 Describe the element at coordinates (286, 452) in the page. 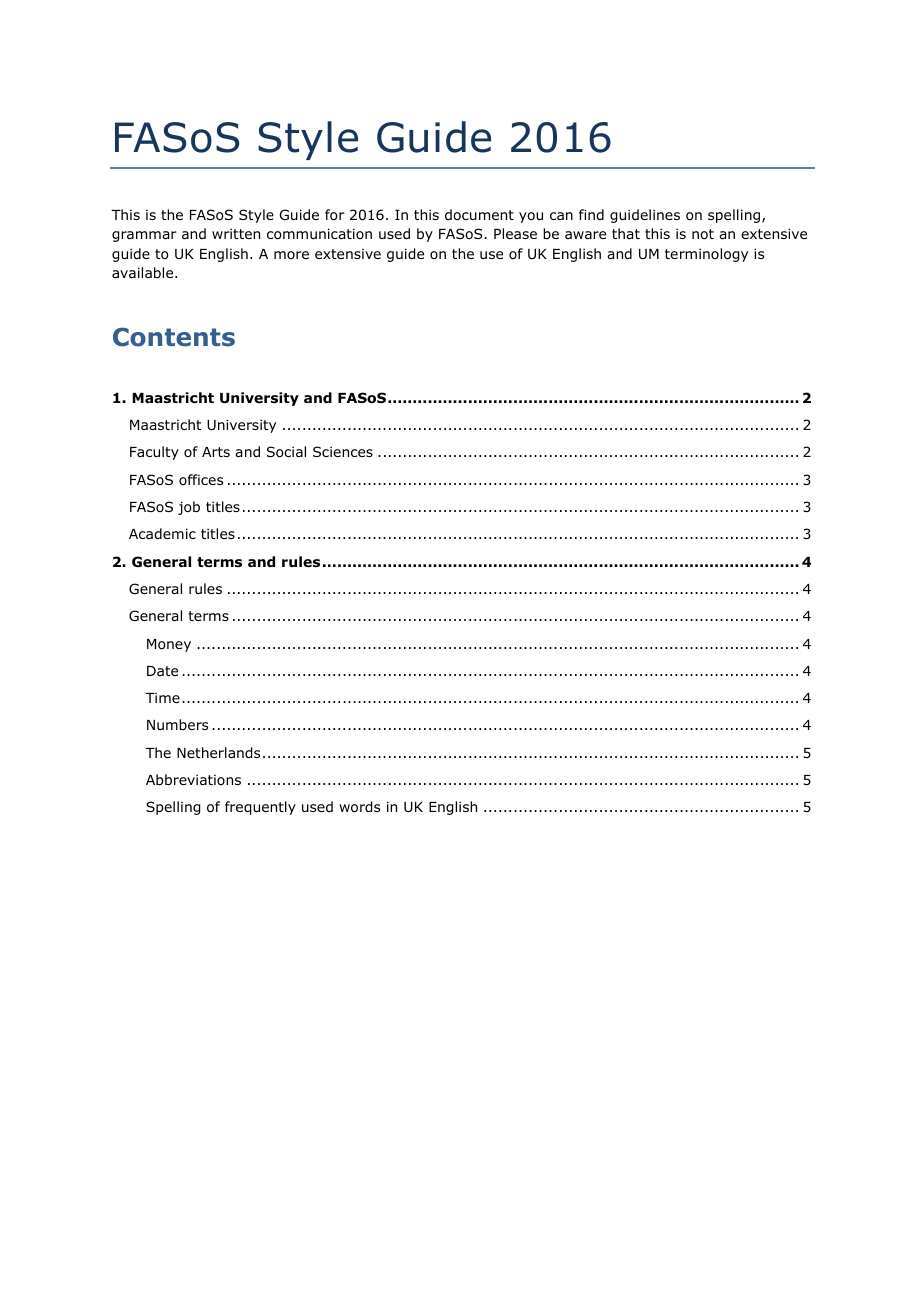

I see `Social` at that location.
